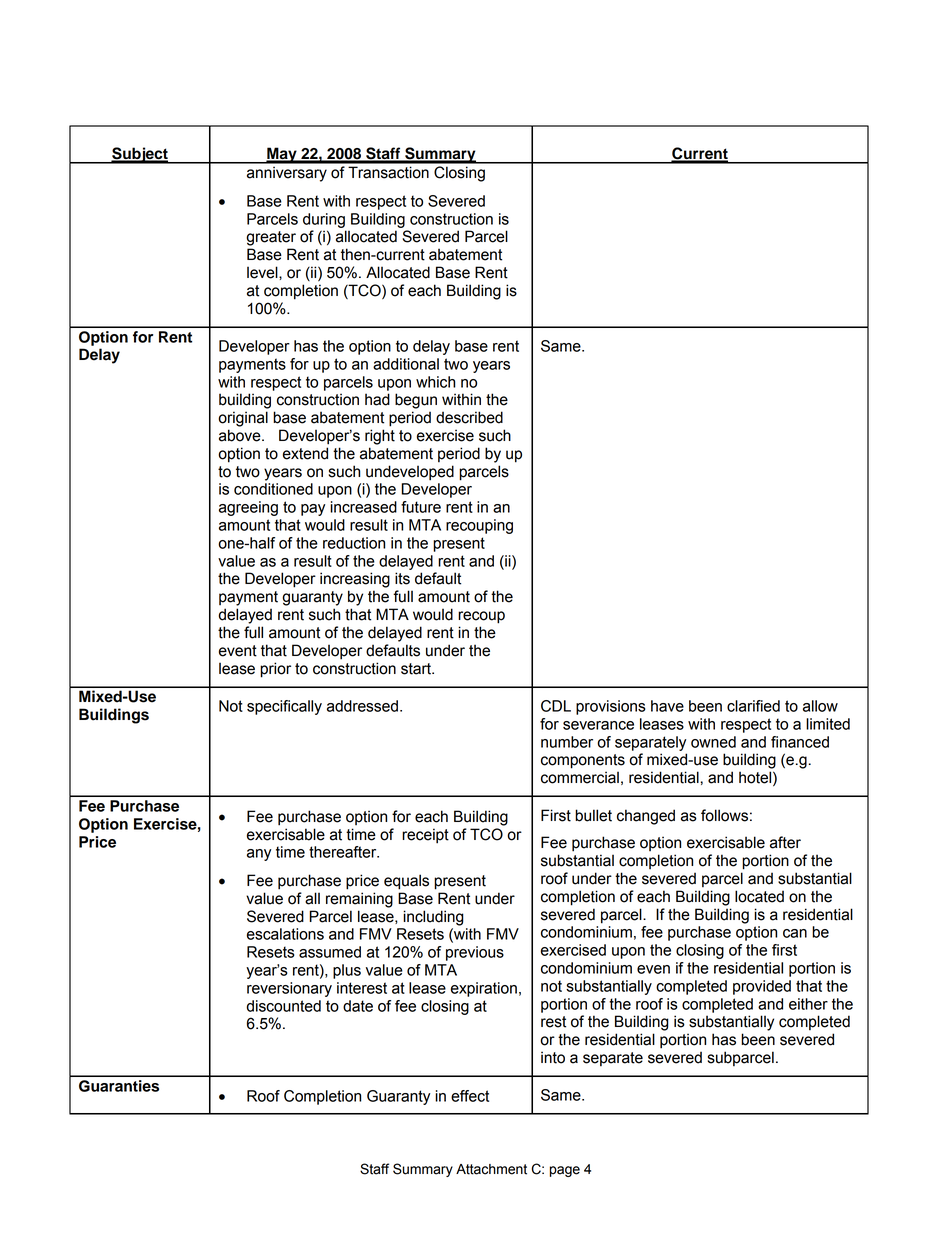  Describe the element at coordinates (324, 220) in the image. I see `during` at that location.
